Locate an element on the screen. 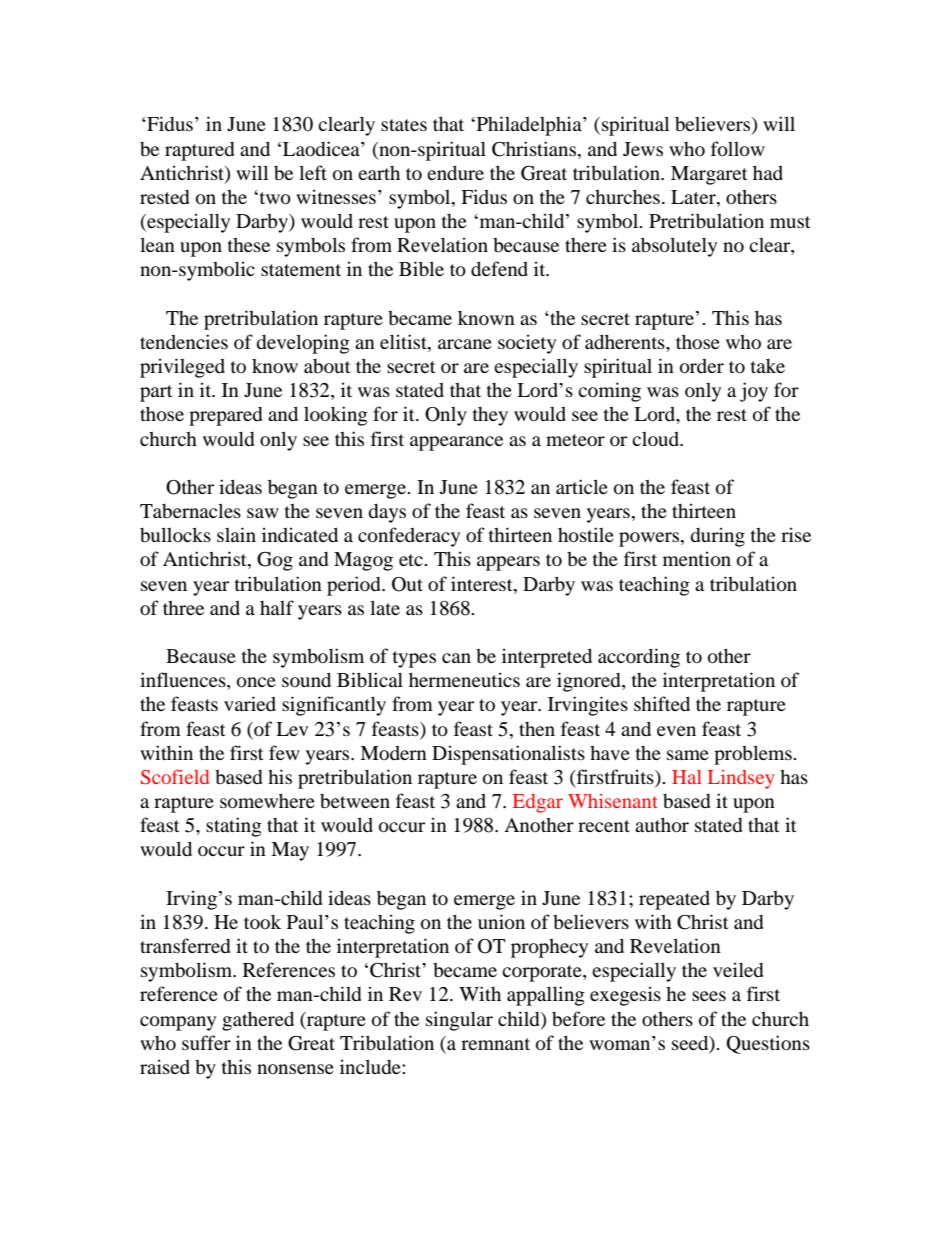 The image size is (952, 1233). remnant is located at coordinates (495, 1044).
